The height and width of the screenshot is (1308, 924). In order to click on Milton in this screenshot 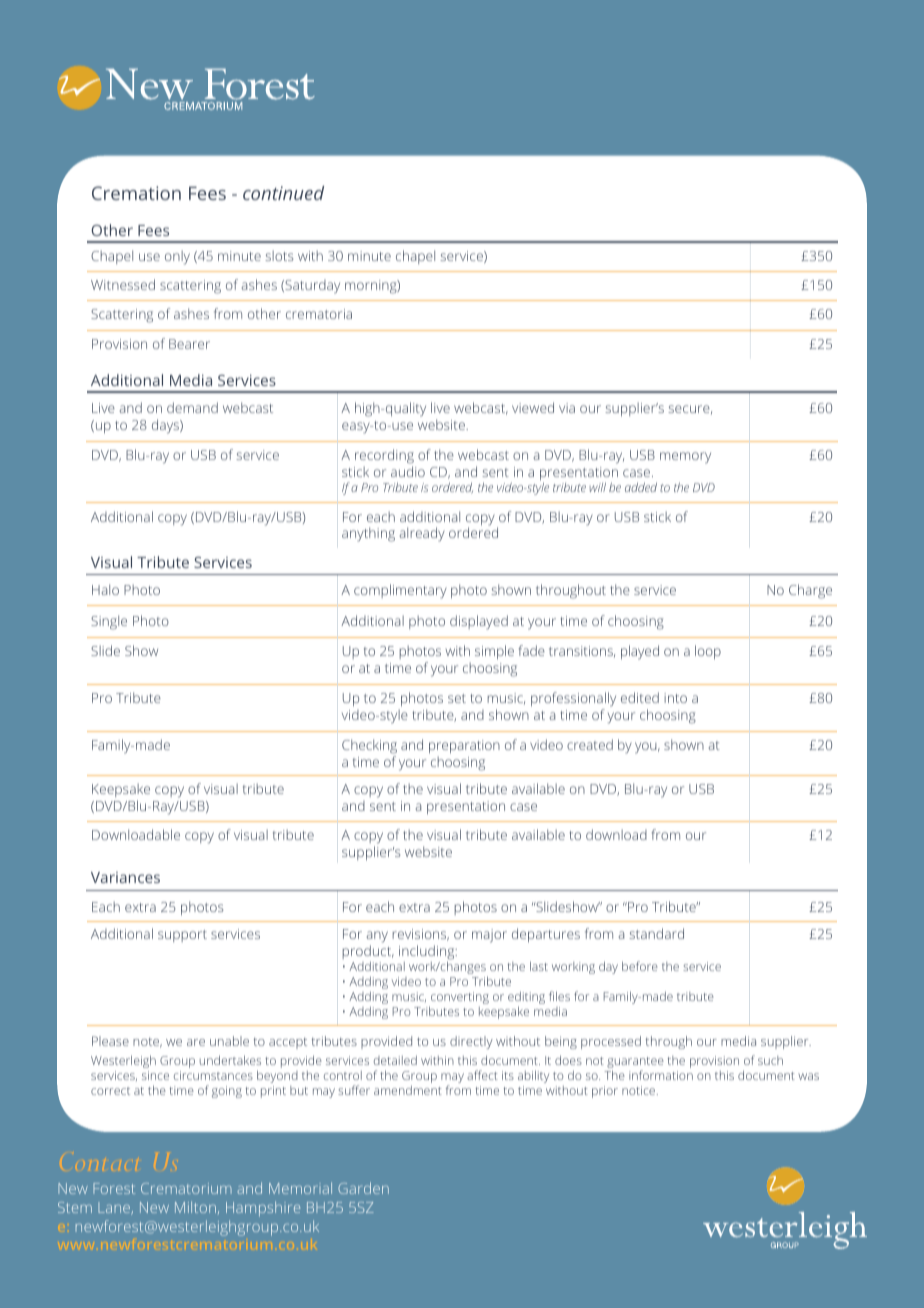, I will do `click(195, 1207)`.
